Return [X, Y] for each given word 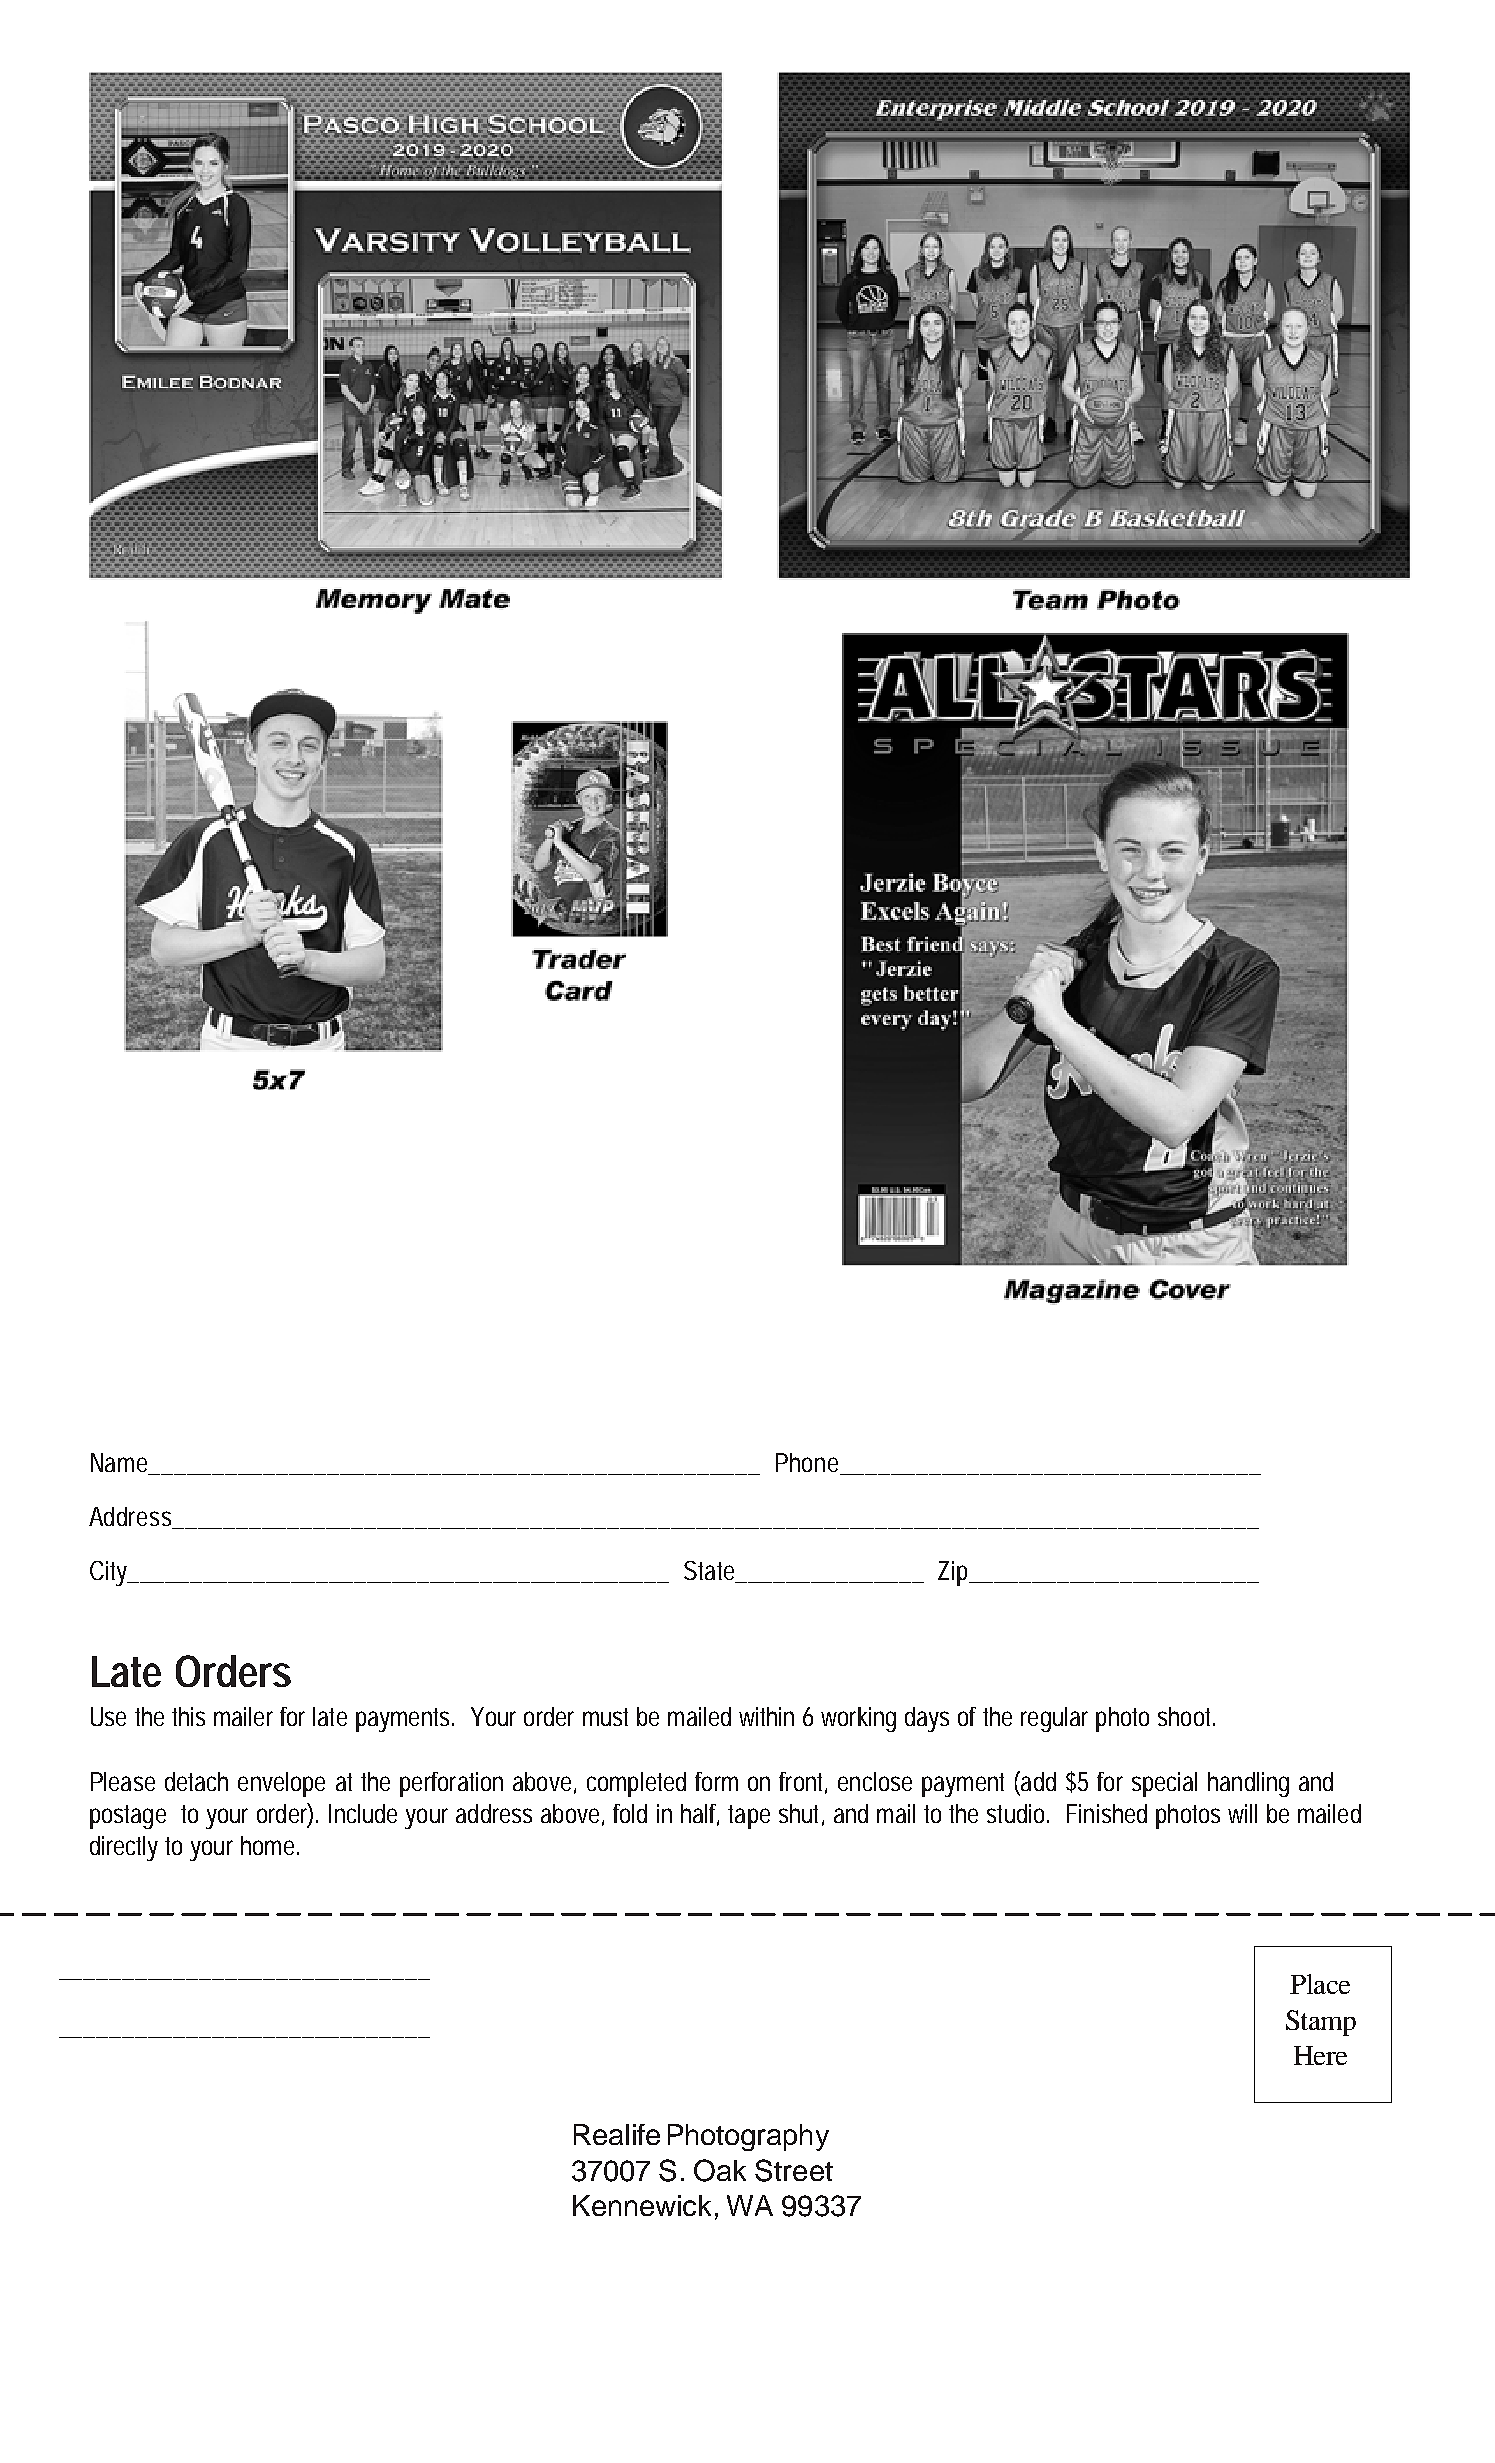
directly [124, 1848]
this [188, 1716]
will [1242, 1813]
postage [128, 1817]
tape [749, 1817]
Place [1320, 1984]
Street [794, 2170]
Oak [720, 2170]
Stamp [1321, 2023]
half [700, 1815]
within [766, 1716]
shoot [1186, 1716]
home [270, 1845]
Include [363, 1813]
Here [1320, 2055]
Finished [1107, 1813]
